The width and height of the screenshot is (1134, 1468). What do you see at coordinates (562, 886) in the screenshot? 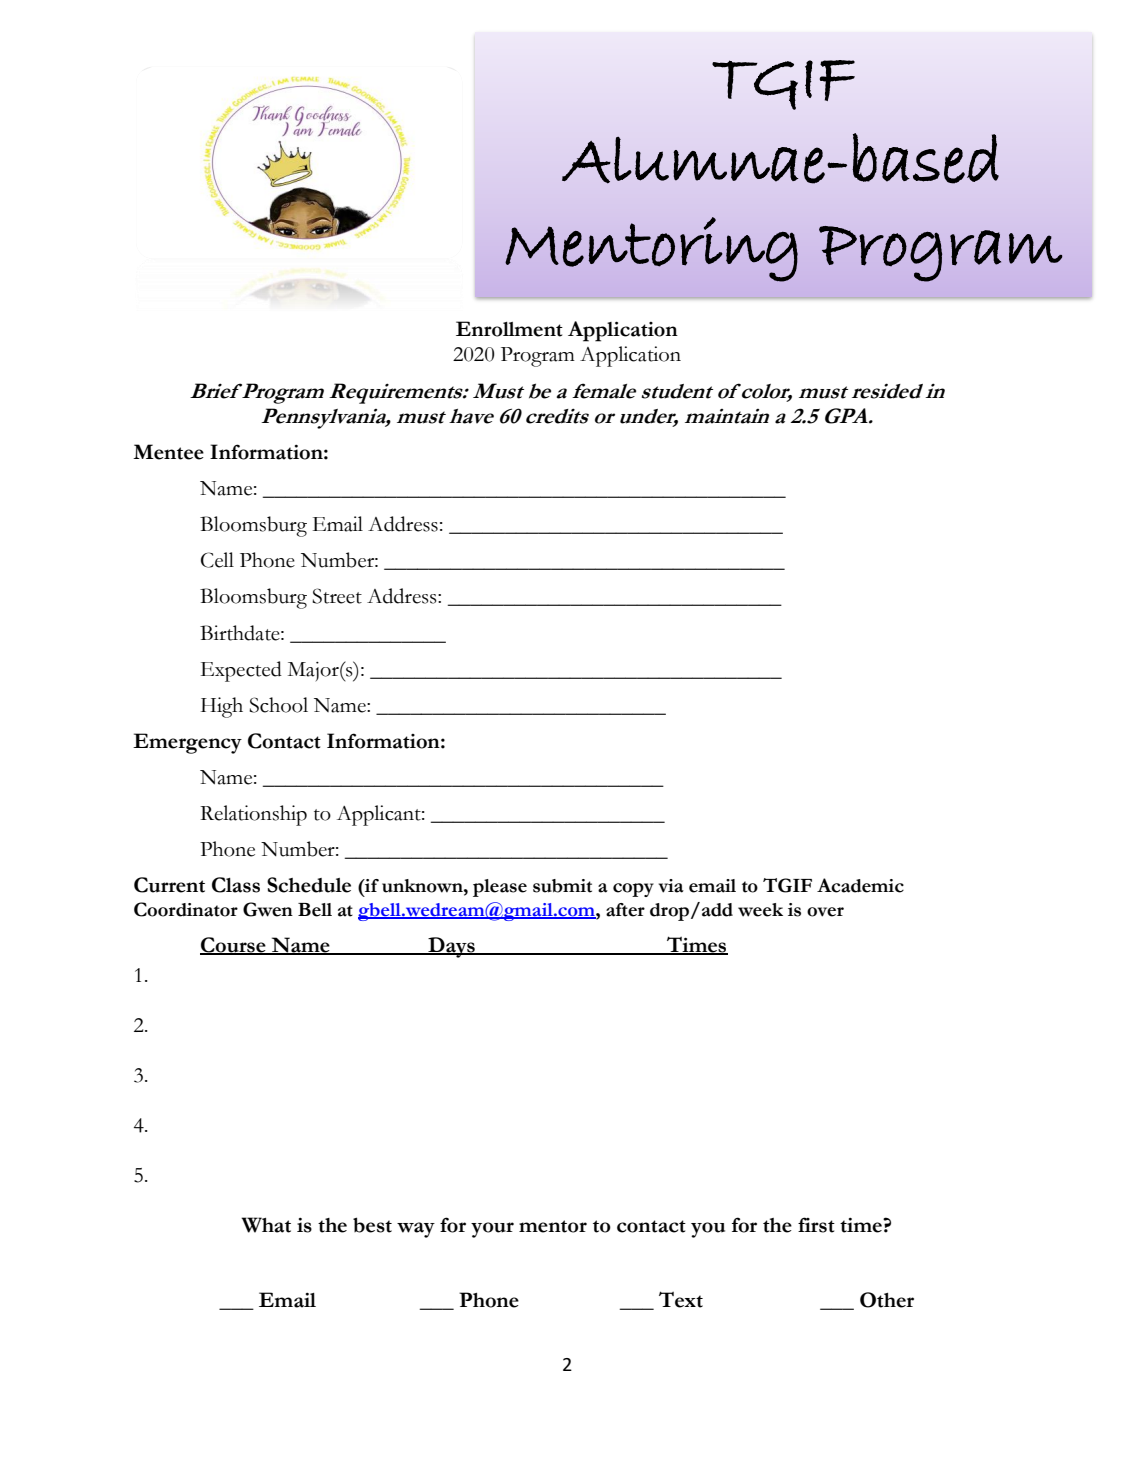
I see `submit` at bounding box center [562, 886].
